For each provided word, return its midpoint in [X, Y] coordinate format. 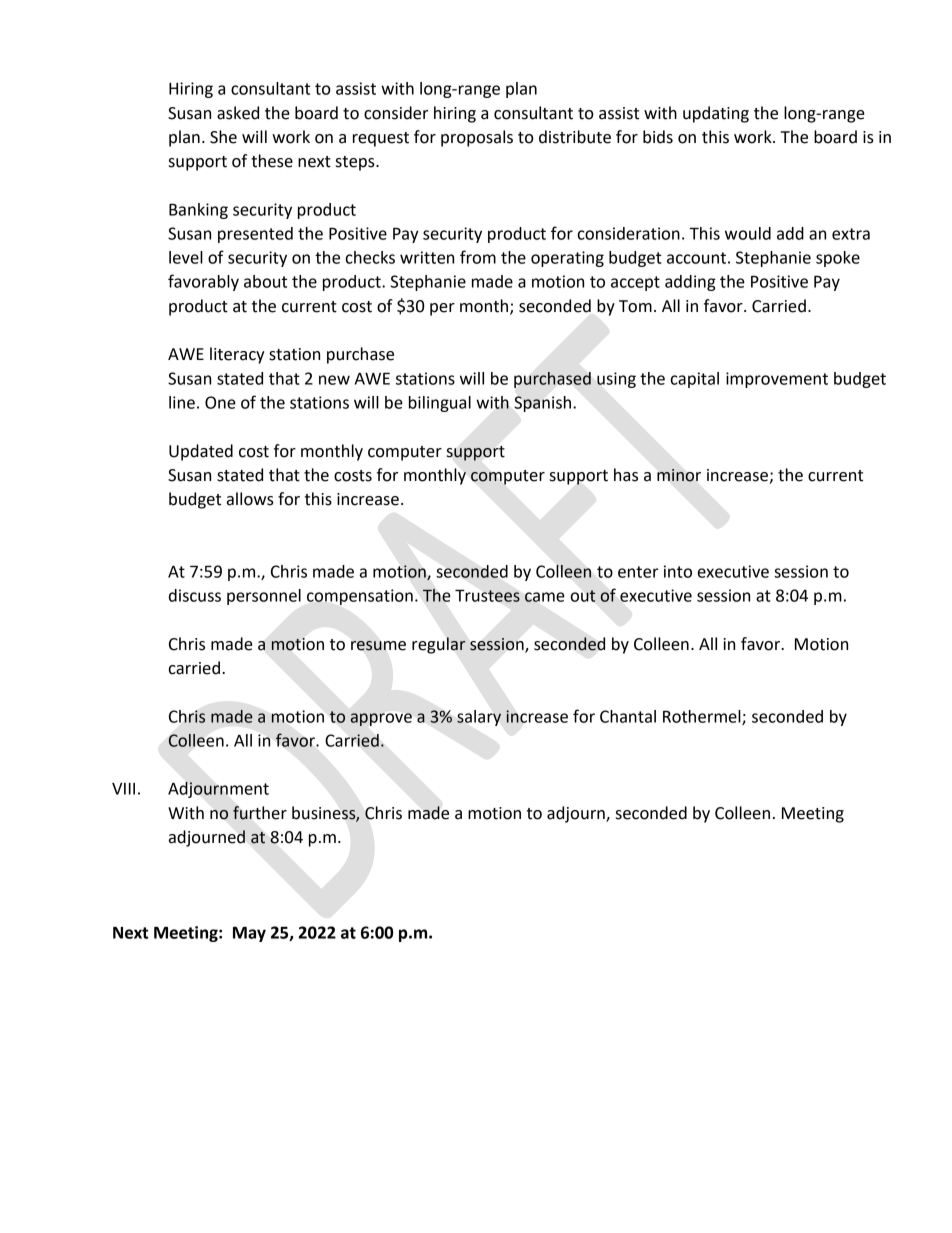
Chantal [628, 716]
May [249, 934]
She [223, 137]
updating [716, 114]
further [260, 813]
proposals [477, 138]
